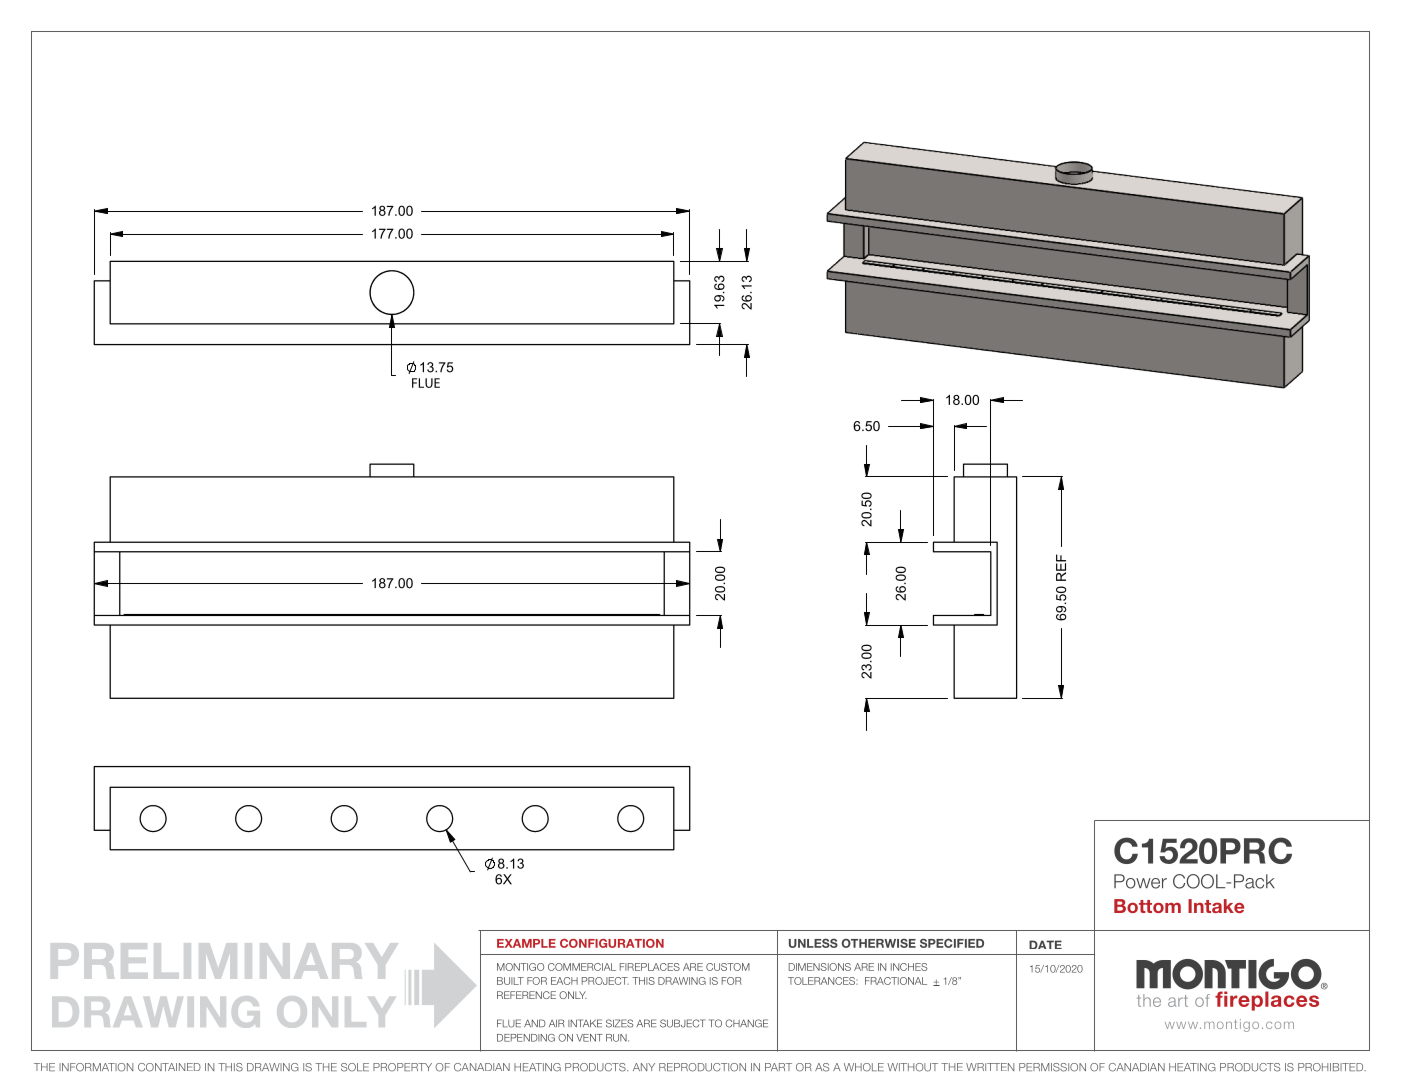 Image resolution: width=1401 pixels, height=1083 pixels. What do you see at coordinates (682, 1023) in the page?
I see `SUBJECT` at bounding box center [682, 1023].
